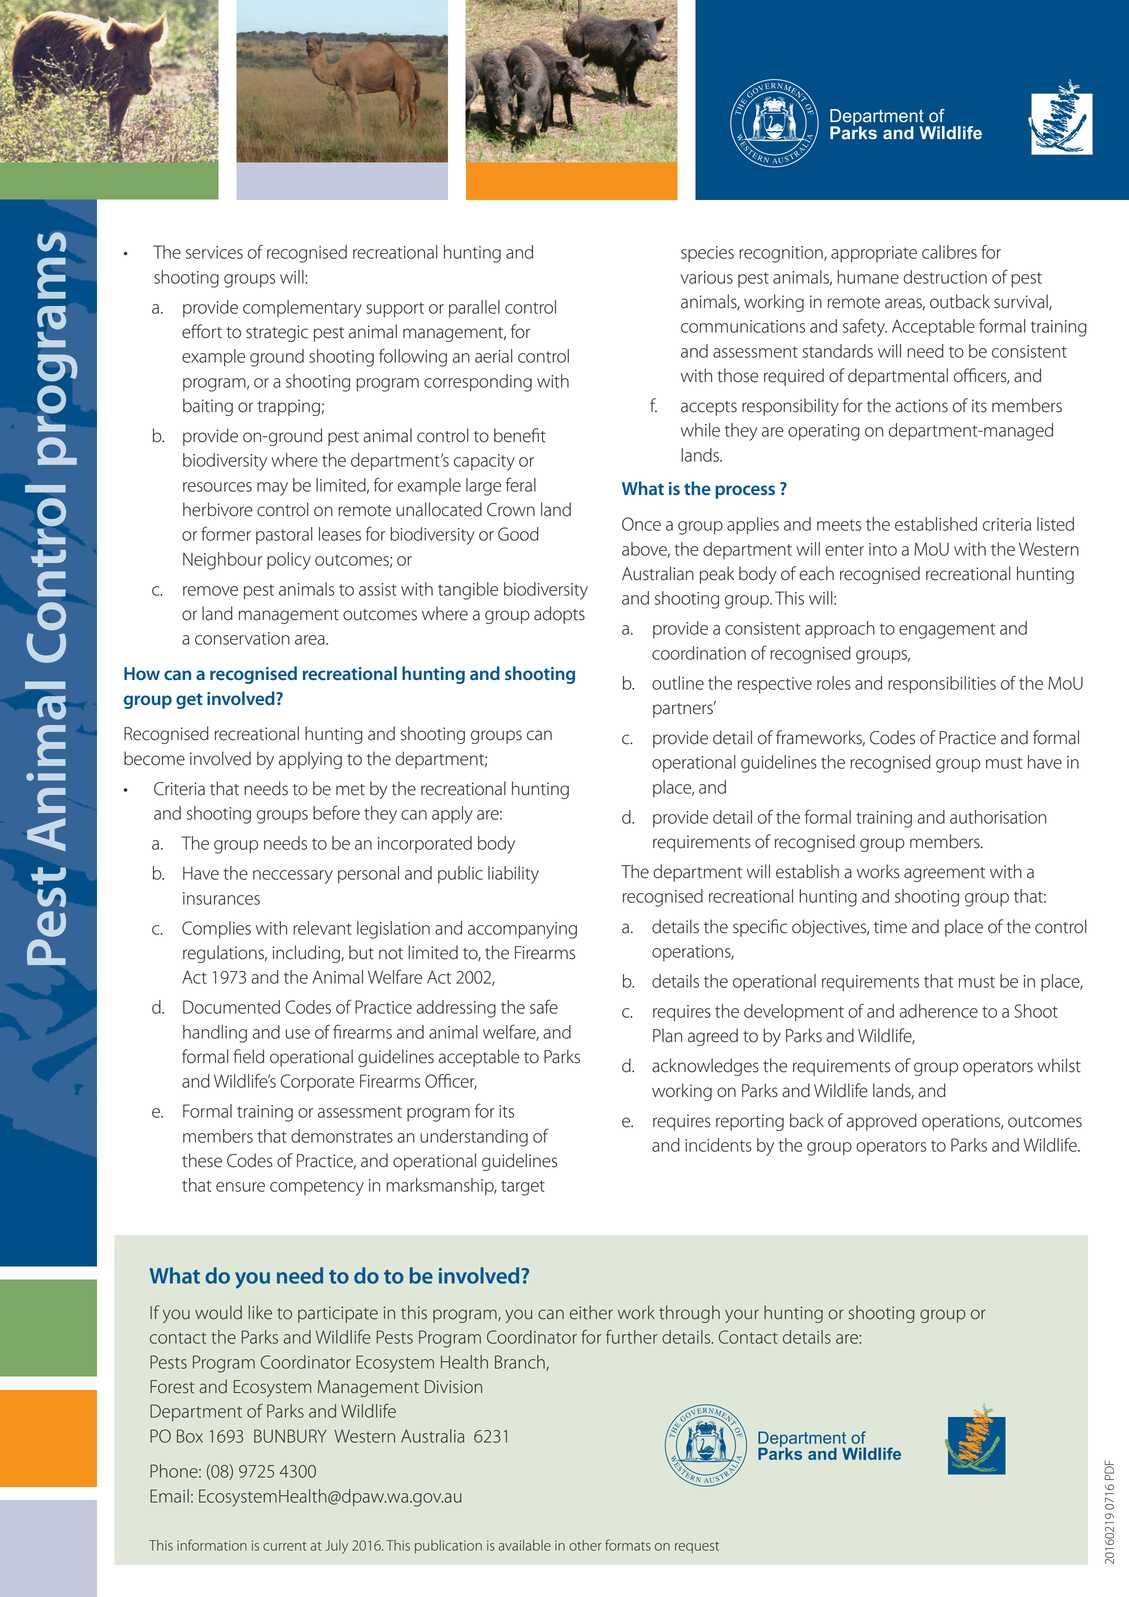 The image size is (1129, 1597). Describe the element at coordinates (882, 1122) in the screenshot. I see `approved` at that location.
